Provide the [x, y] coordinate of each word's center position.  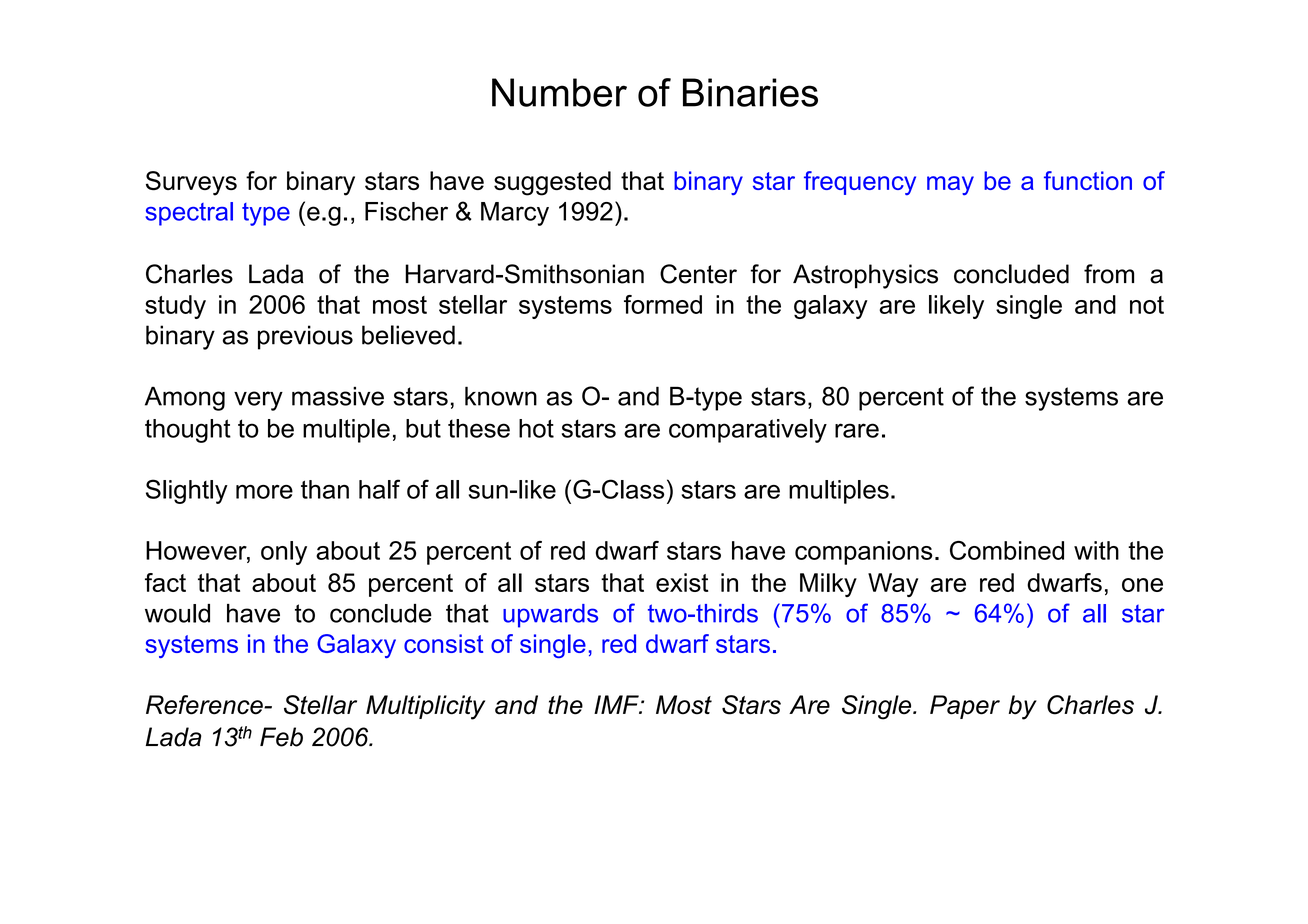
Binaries [750, 92]
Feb [281, 737]
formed [663, 304]
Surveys [191, 183]
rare [857, 430]
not [1147, 305]
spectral [189, 214]
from [1109, 274]
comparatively [748, 431]
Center [698, 274]
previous [305, 337]
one [1142, 585]
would [177, 613]
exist [682, 582]
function [1088, 180]
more [264, 492]
